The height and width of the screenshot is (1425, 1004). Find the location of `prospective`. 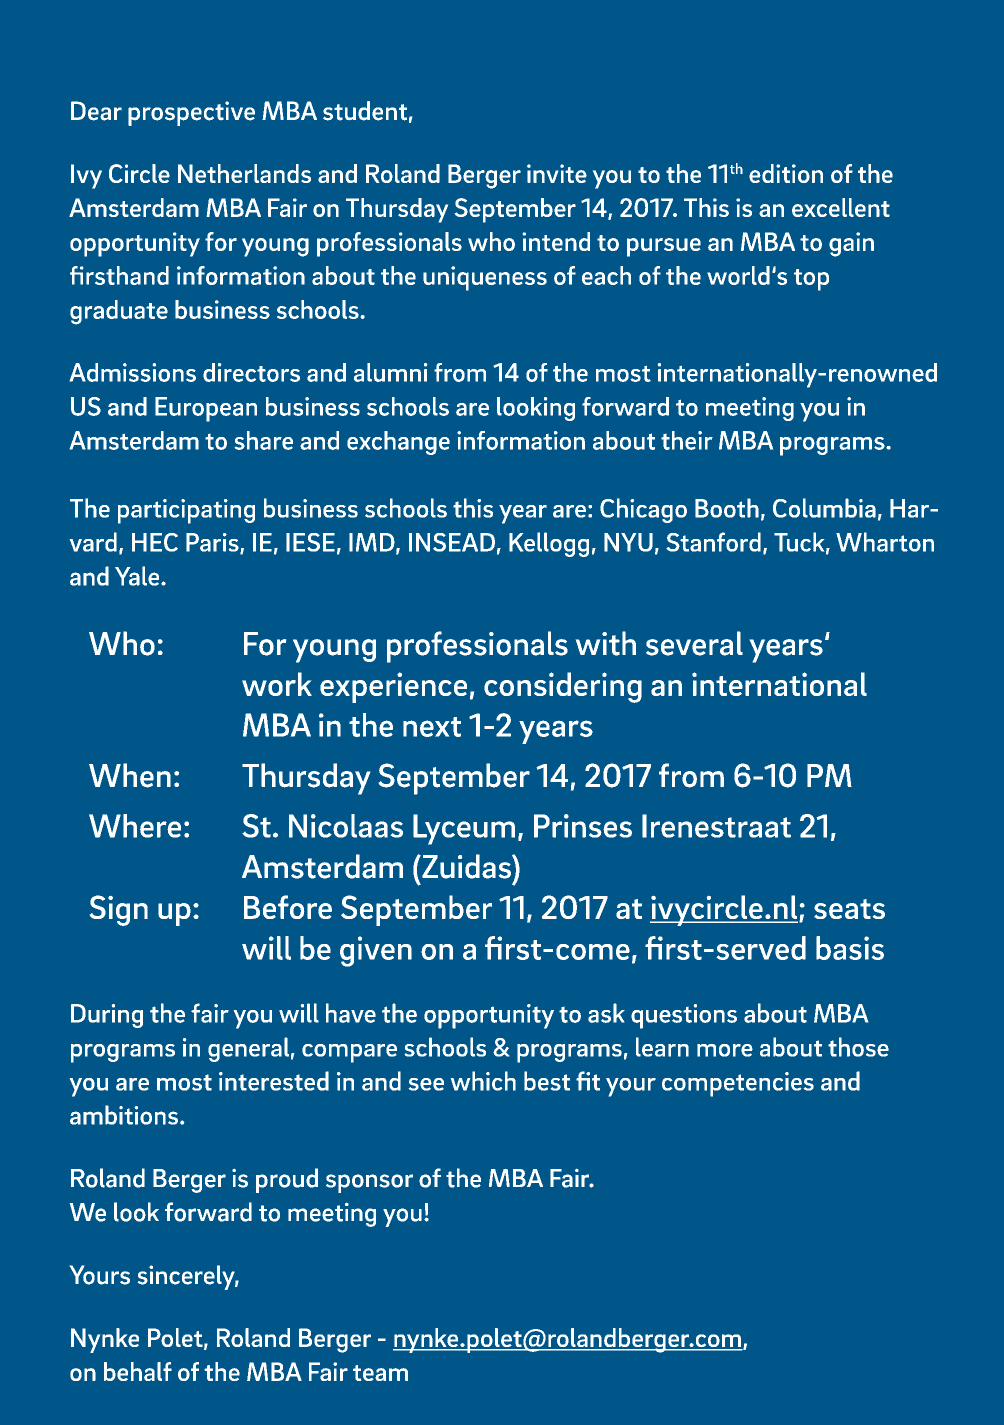

prospective is located at coordinates (191, 113).
